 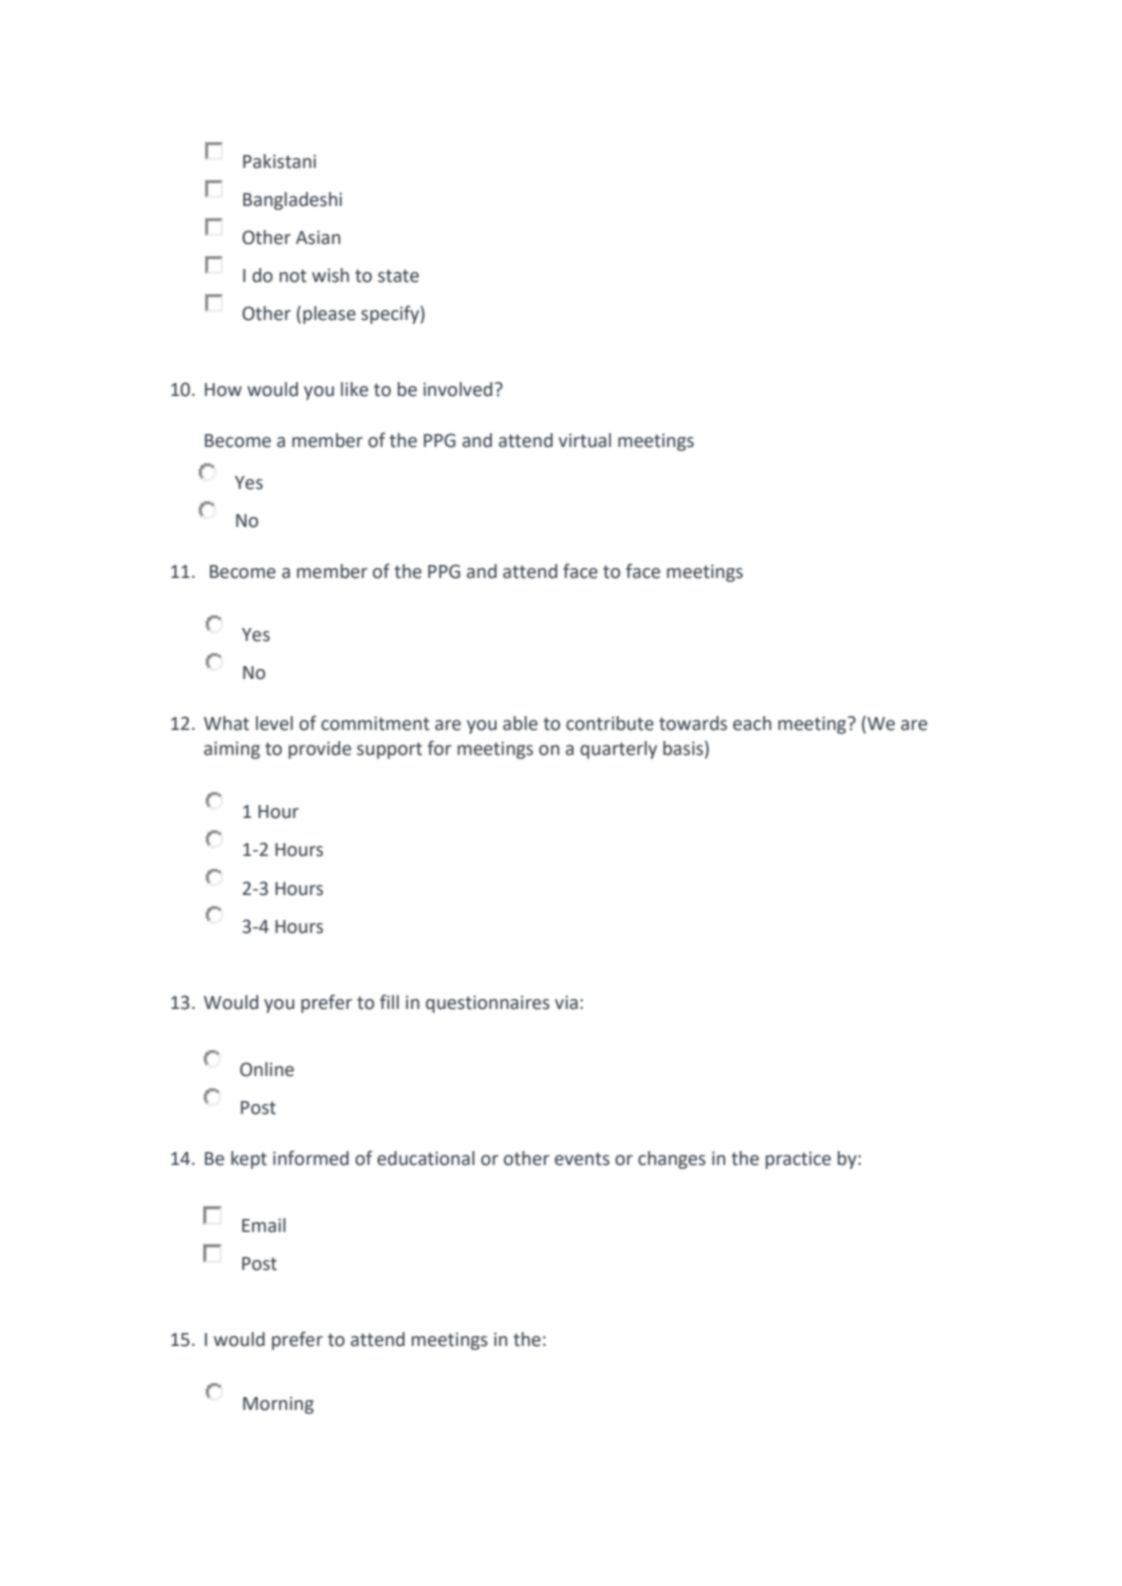 What do you see at coordinates (398, 276) in the page?
I see `state` at bounding box center [398, 276].
